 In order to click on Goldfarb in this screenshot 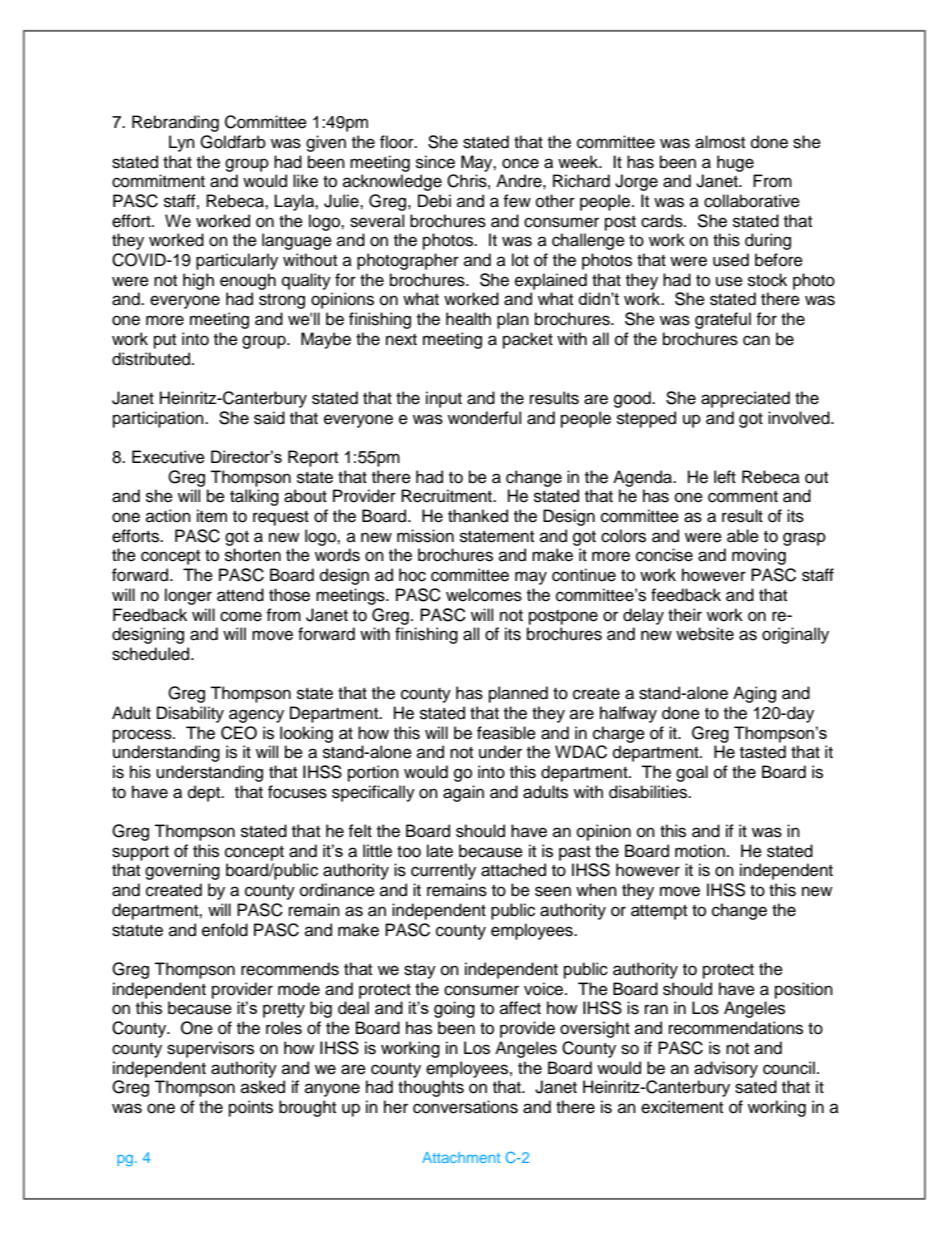, I will do `click(233, 142)`.
